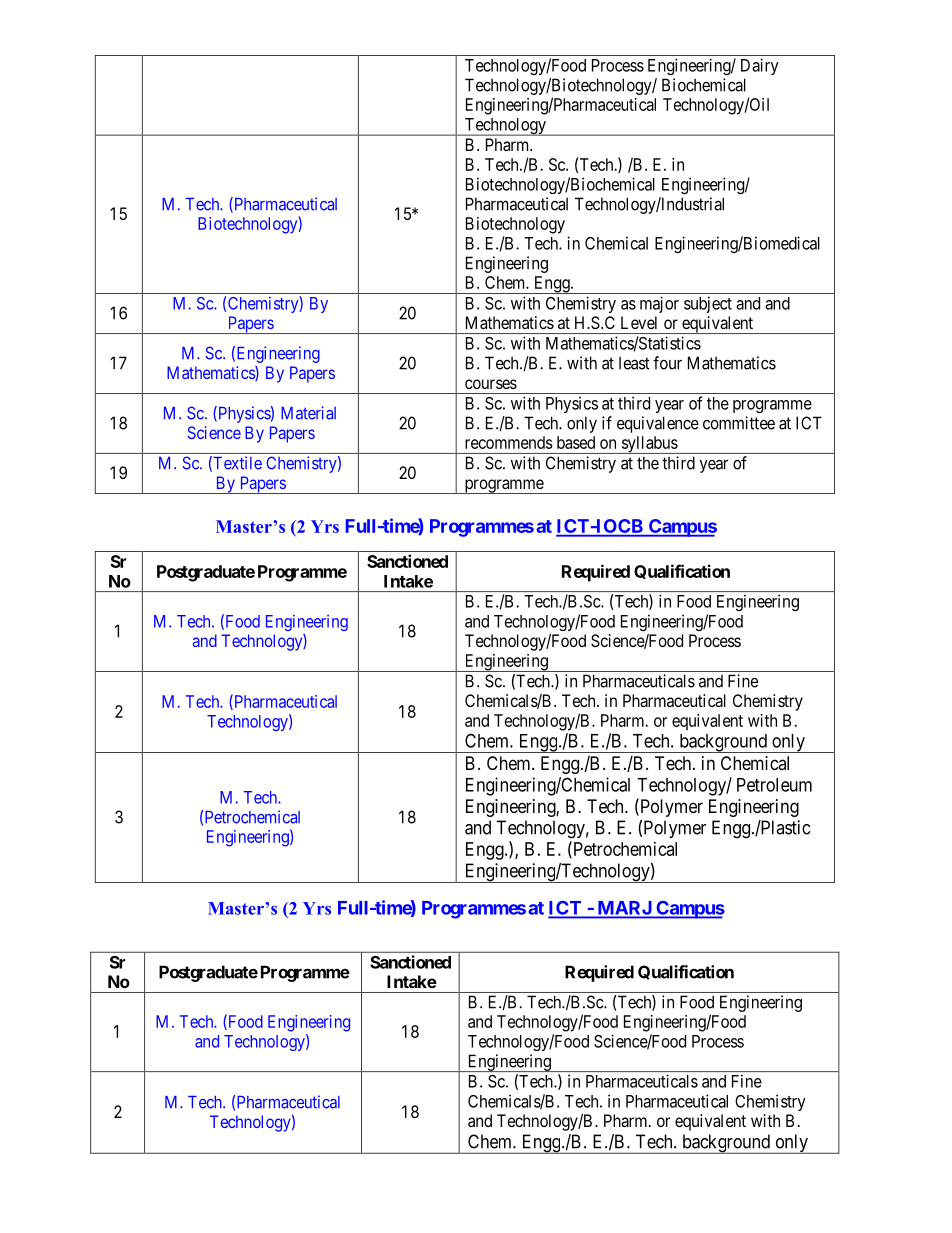 The width and height of the screenshot is (952, 1233). What do you see at coordinates (624, 909) in the screenshot?
I see `MARJ` at bounding box center [624, 909].
